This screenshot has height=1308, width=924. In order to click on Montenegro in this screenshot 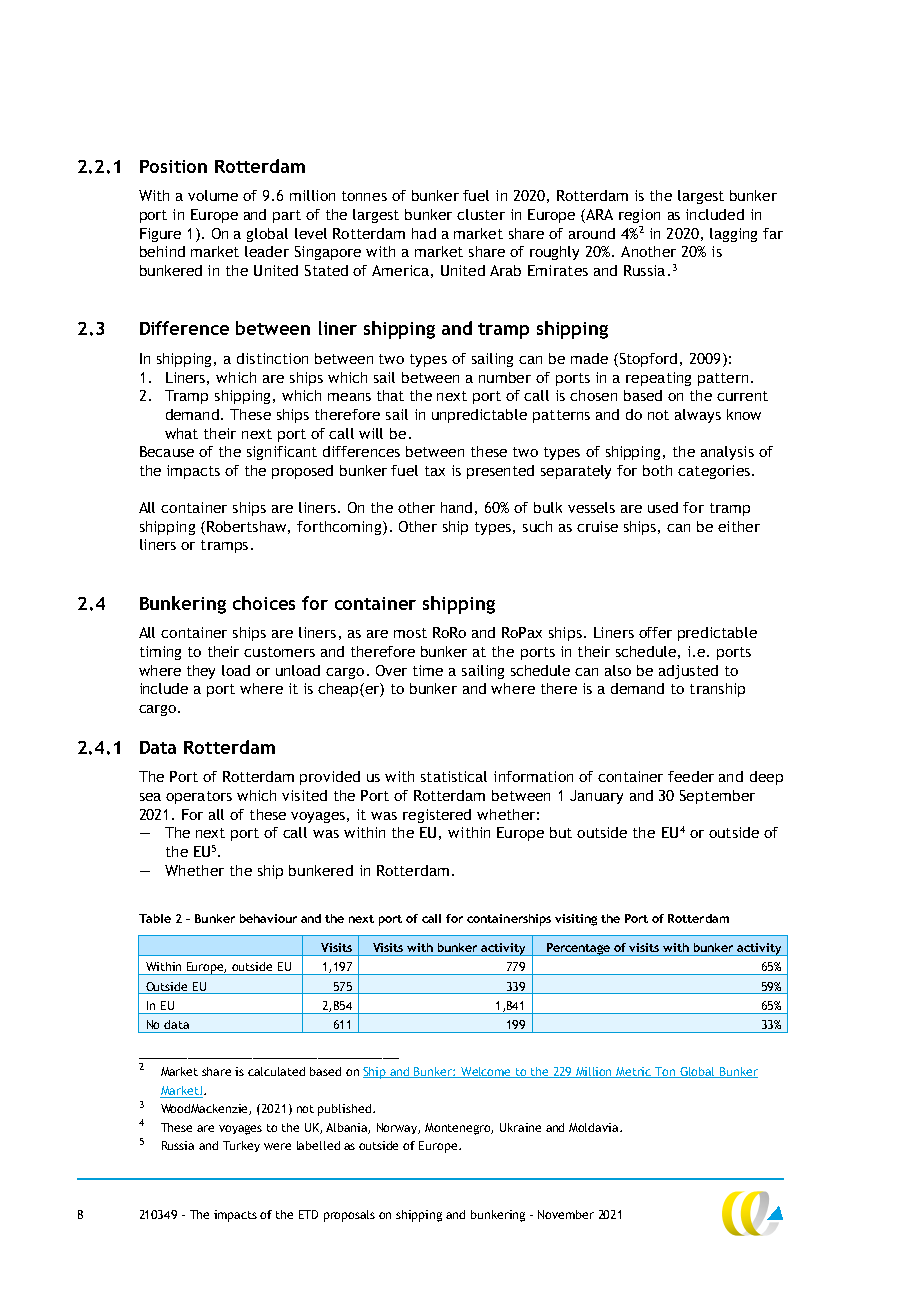, I will do `click(459, 1129)`.
